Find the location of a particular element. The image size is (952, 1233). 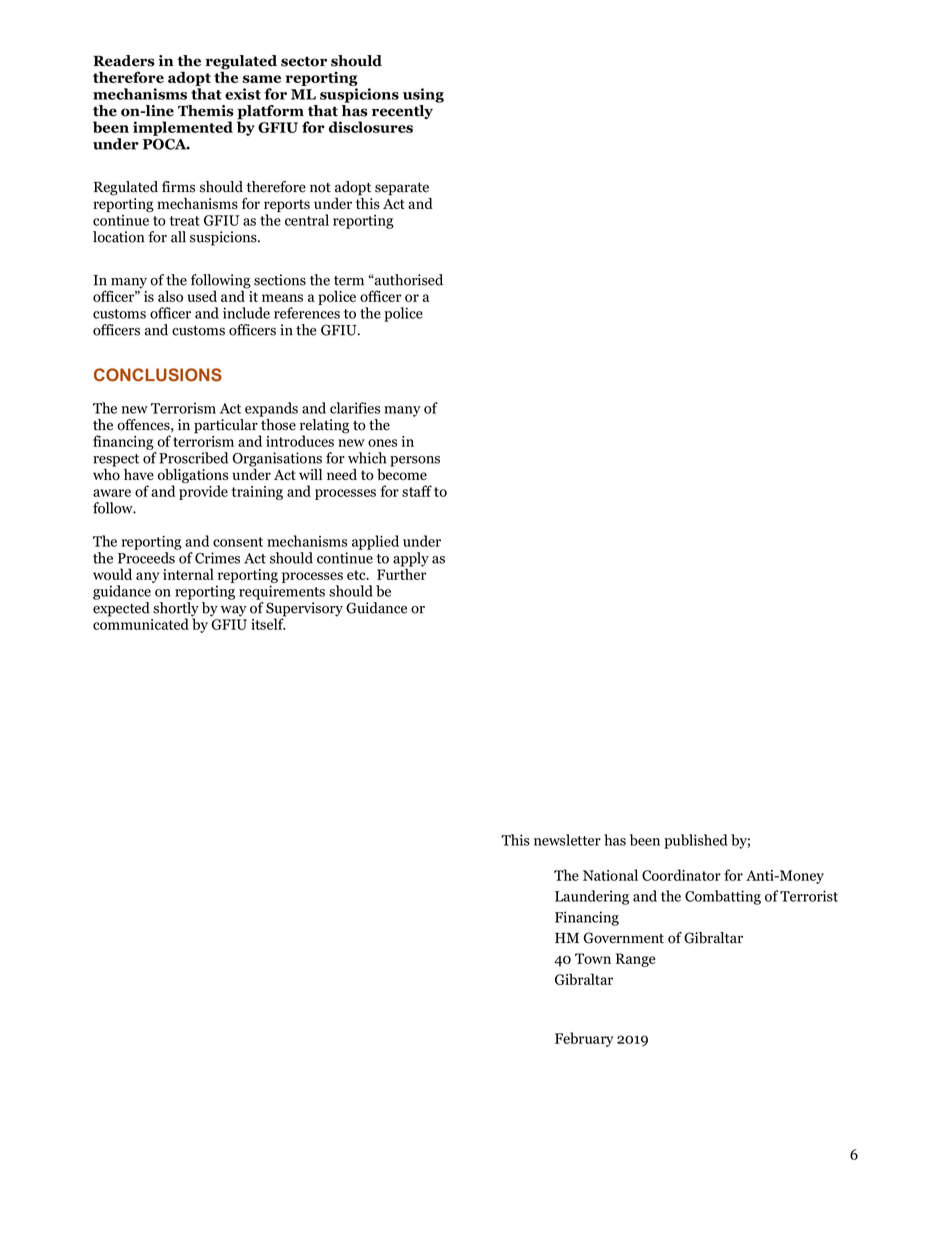

Themis is located at coordinates (206, 111).
